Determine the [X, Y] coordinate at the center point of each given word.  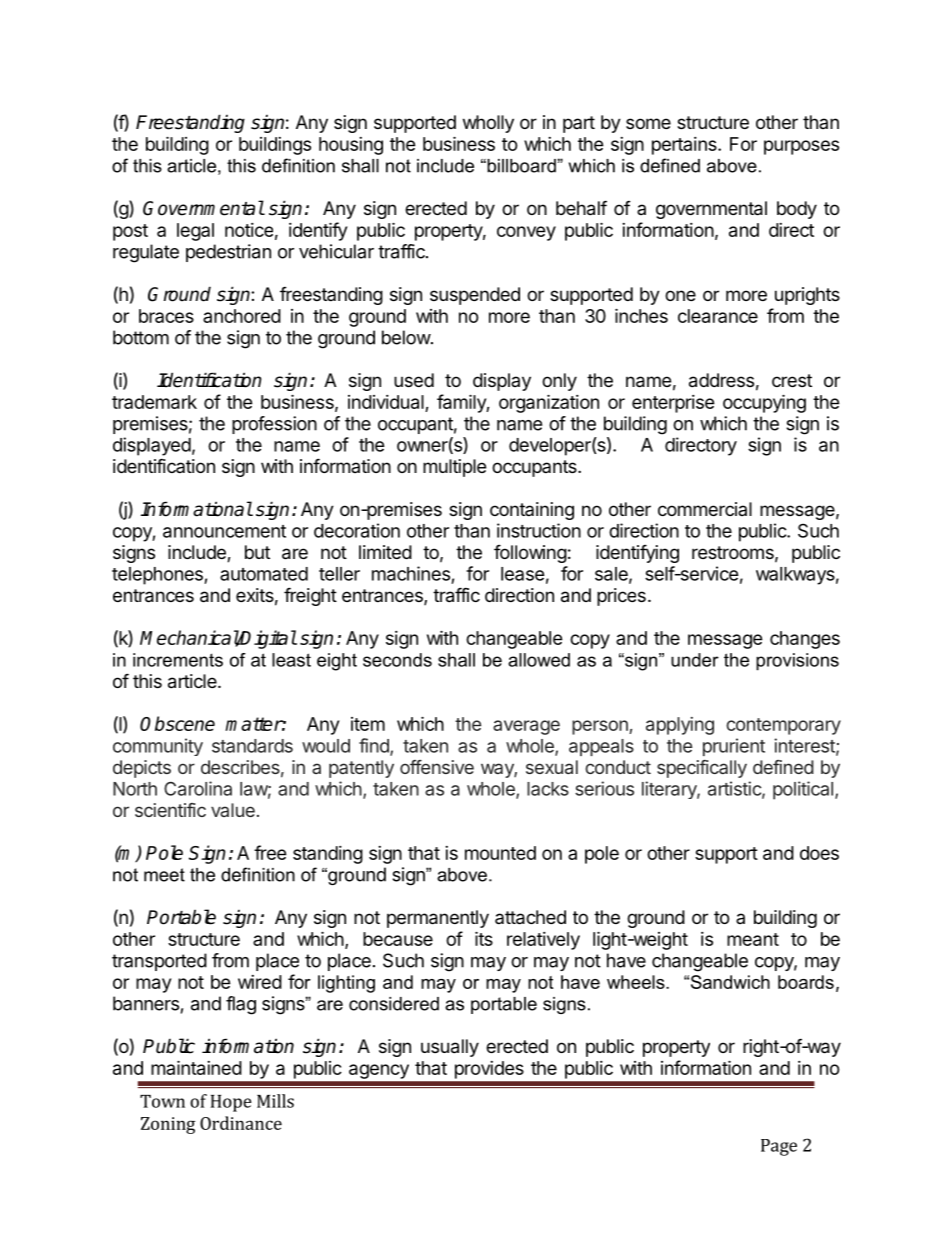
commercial [705, 509]
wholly [488, 124]
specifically [702, 769]
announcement [224, 531]
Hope [231, 1103]
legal [195, 232]
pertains [685, 146]
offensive [437, 767]
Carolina [198, 788]
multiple [454, 468]
